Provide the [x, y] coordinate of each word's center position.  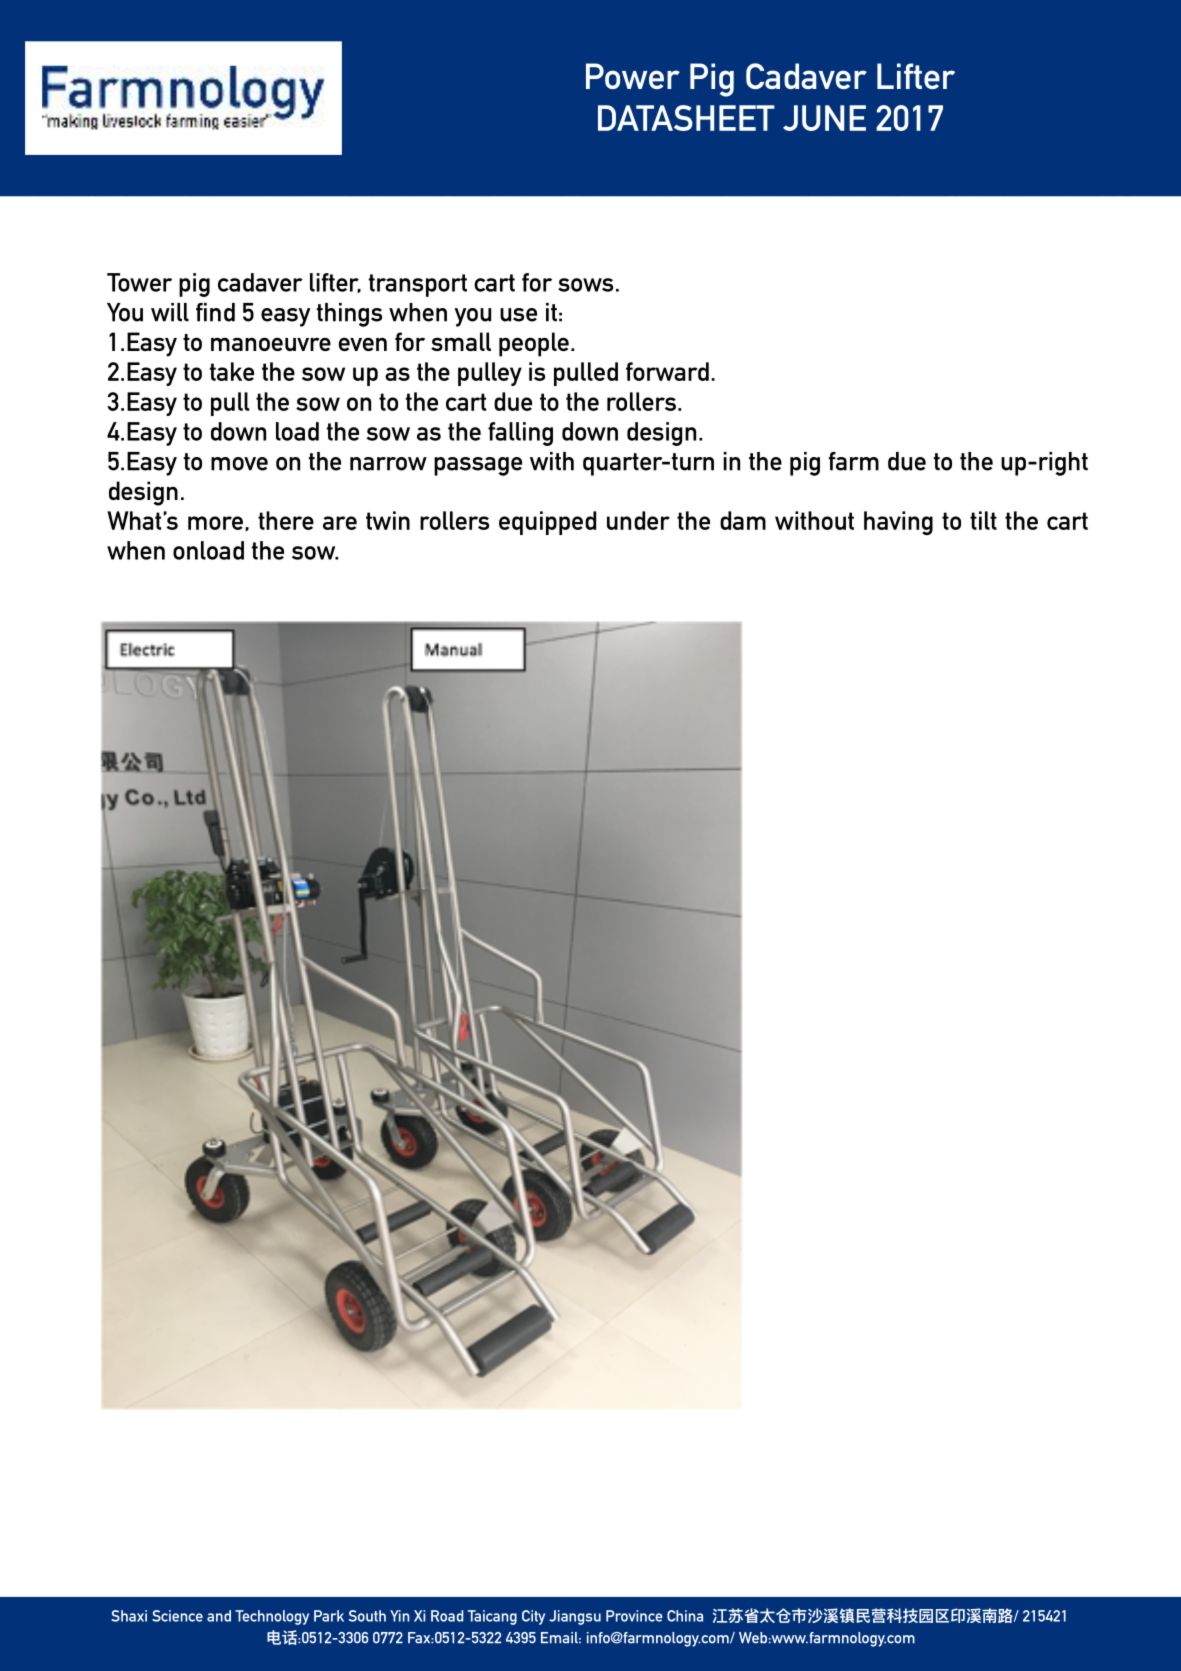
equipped [547, 523]
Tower [139, 282]
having [898, 523]
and [219, 1616]
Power [633, 76]
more [215, 523]
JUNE [824, 118]
